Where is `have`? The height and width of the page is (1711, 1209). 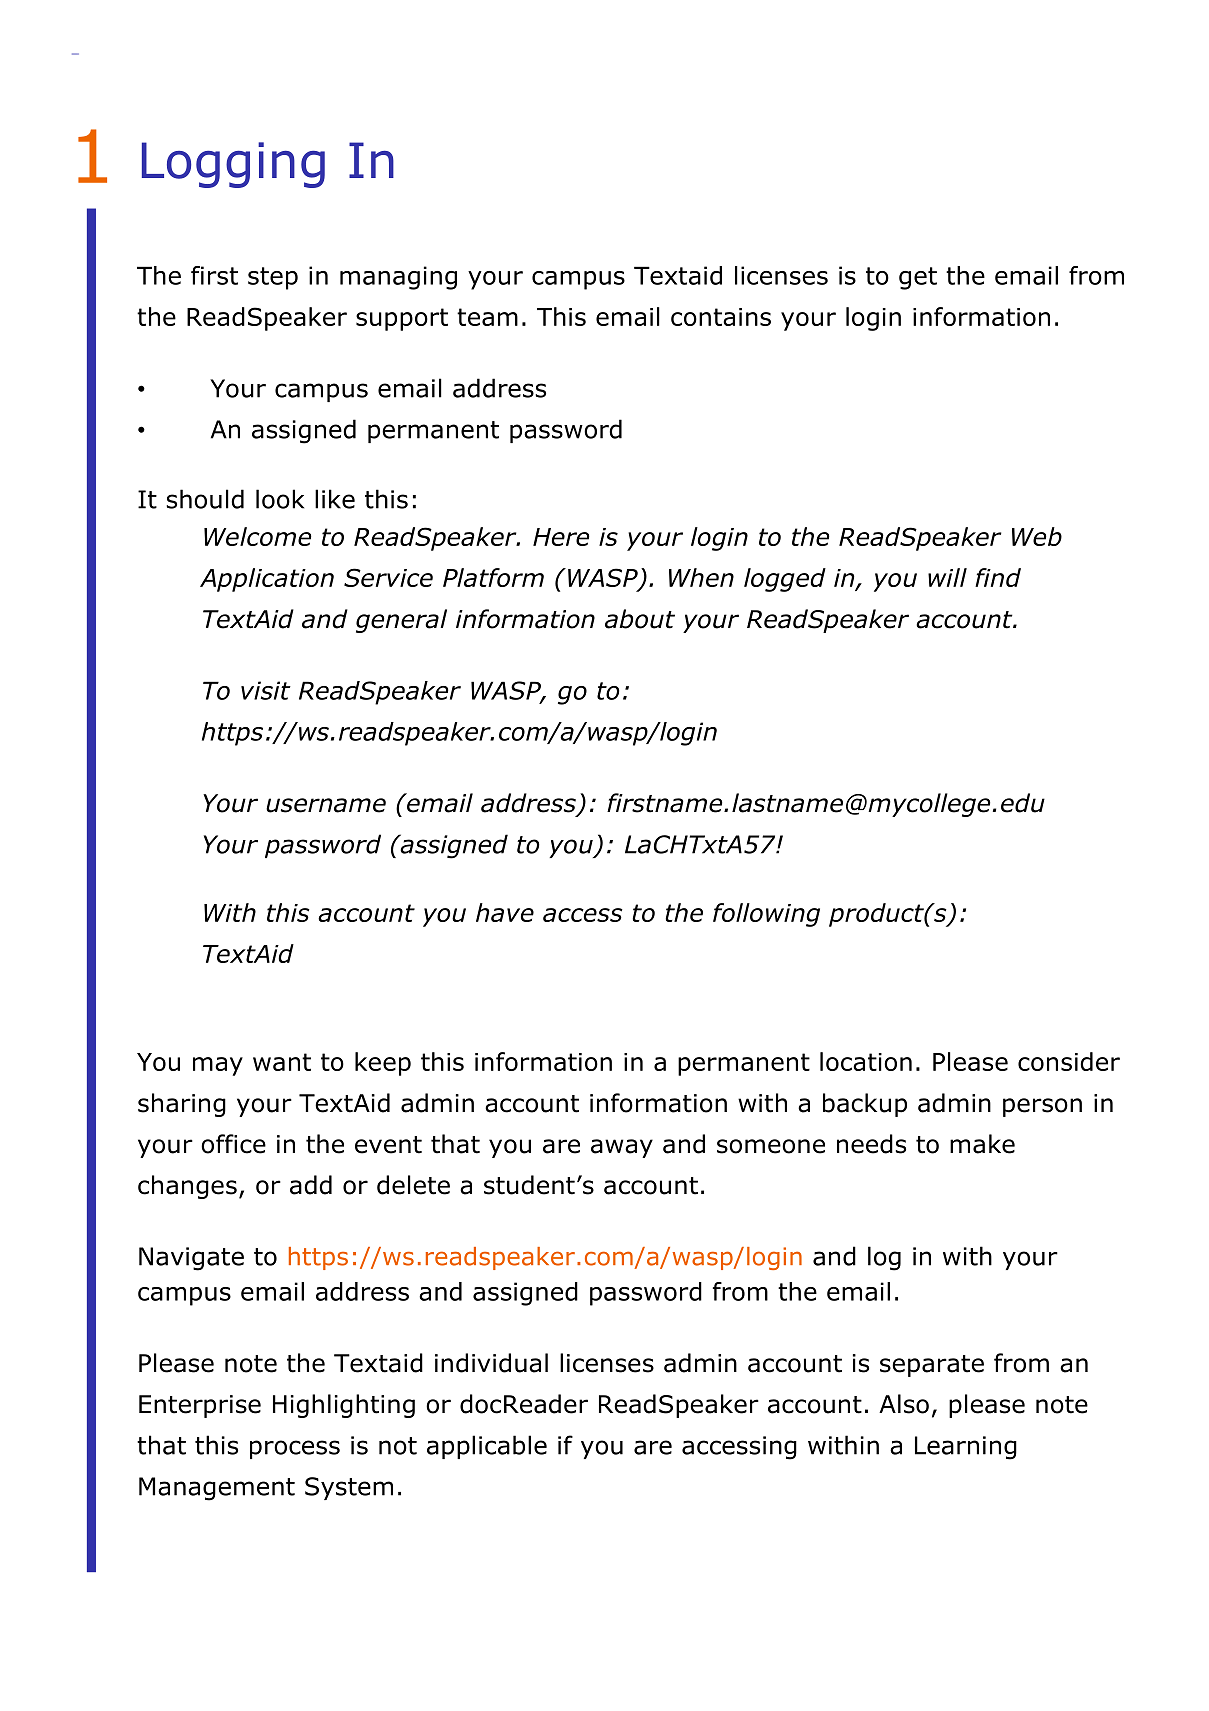
have is located at coordinates (505, 912).
